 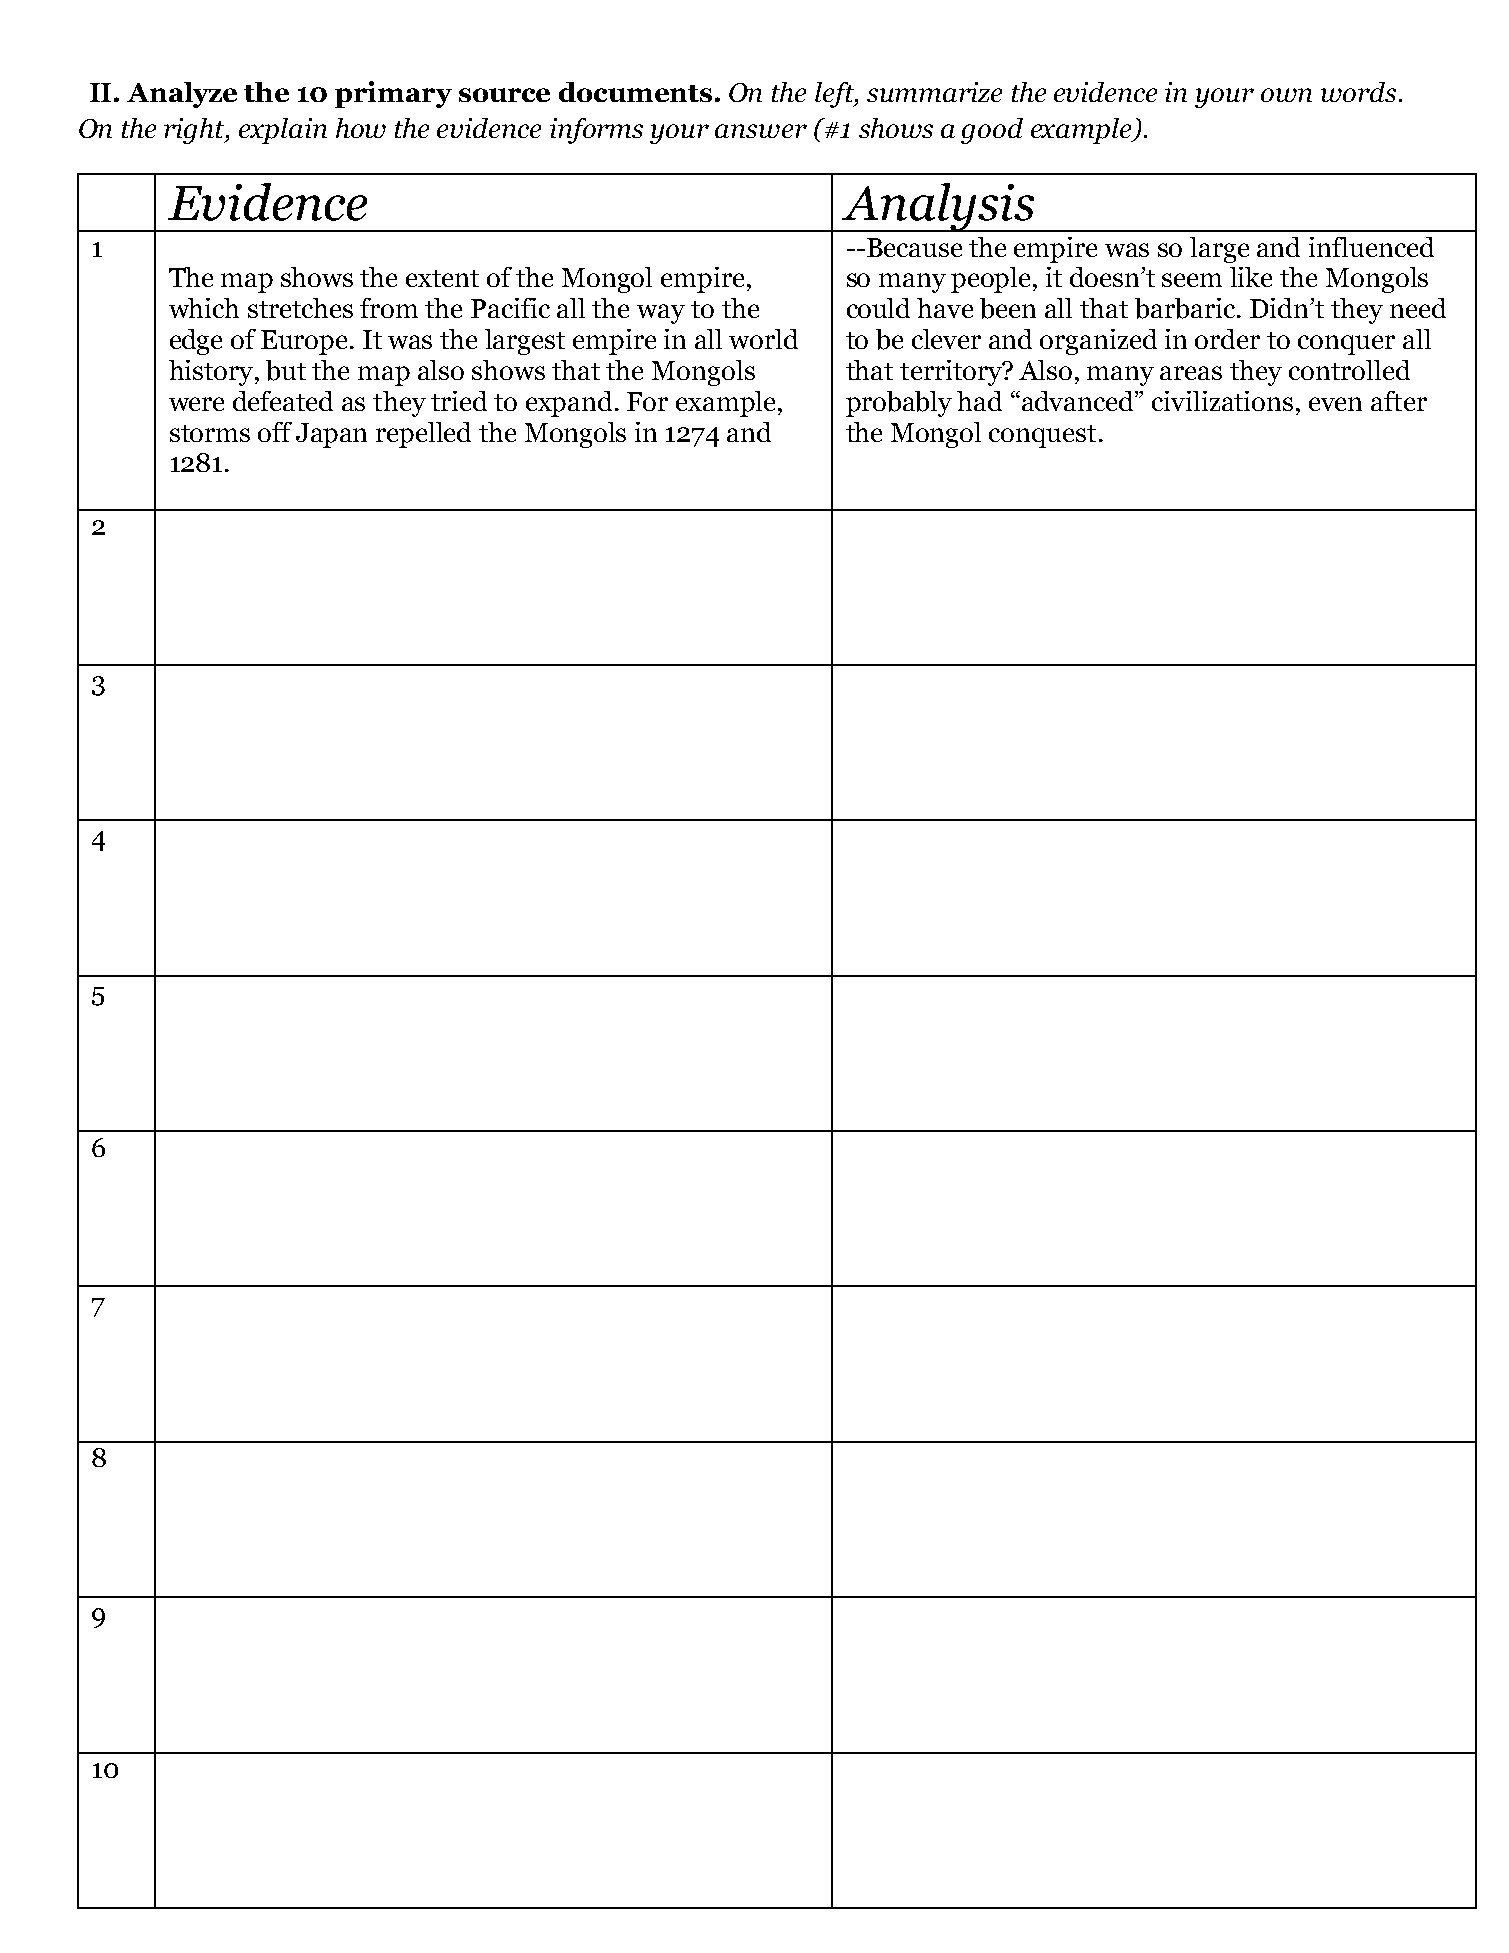 What do you see at coordinates (1286, 95) in the screenshot?
I see `own` at bounding box center [1286, 95].
